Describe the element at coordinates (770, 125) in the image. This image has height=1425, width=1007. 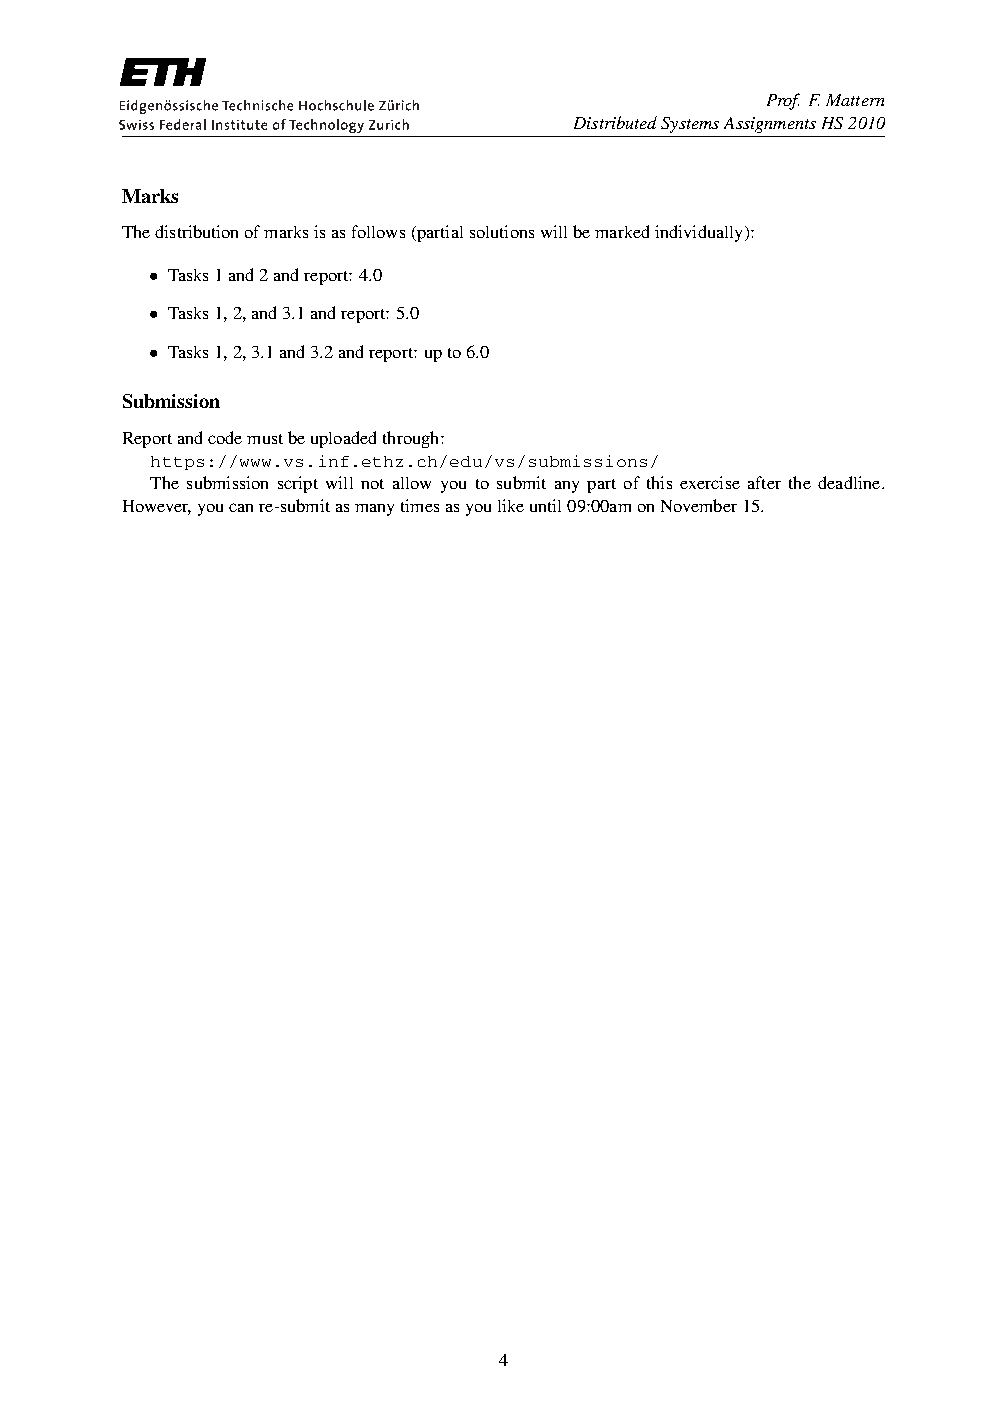
I see `Assignments` at that location.
